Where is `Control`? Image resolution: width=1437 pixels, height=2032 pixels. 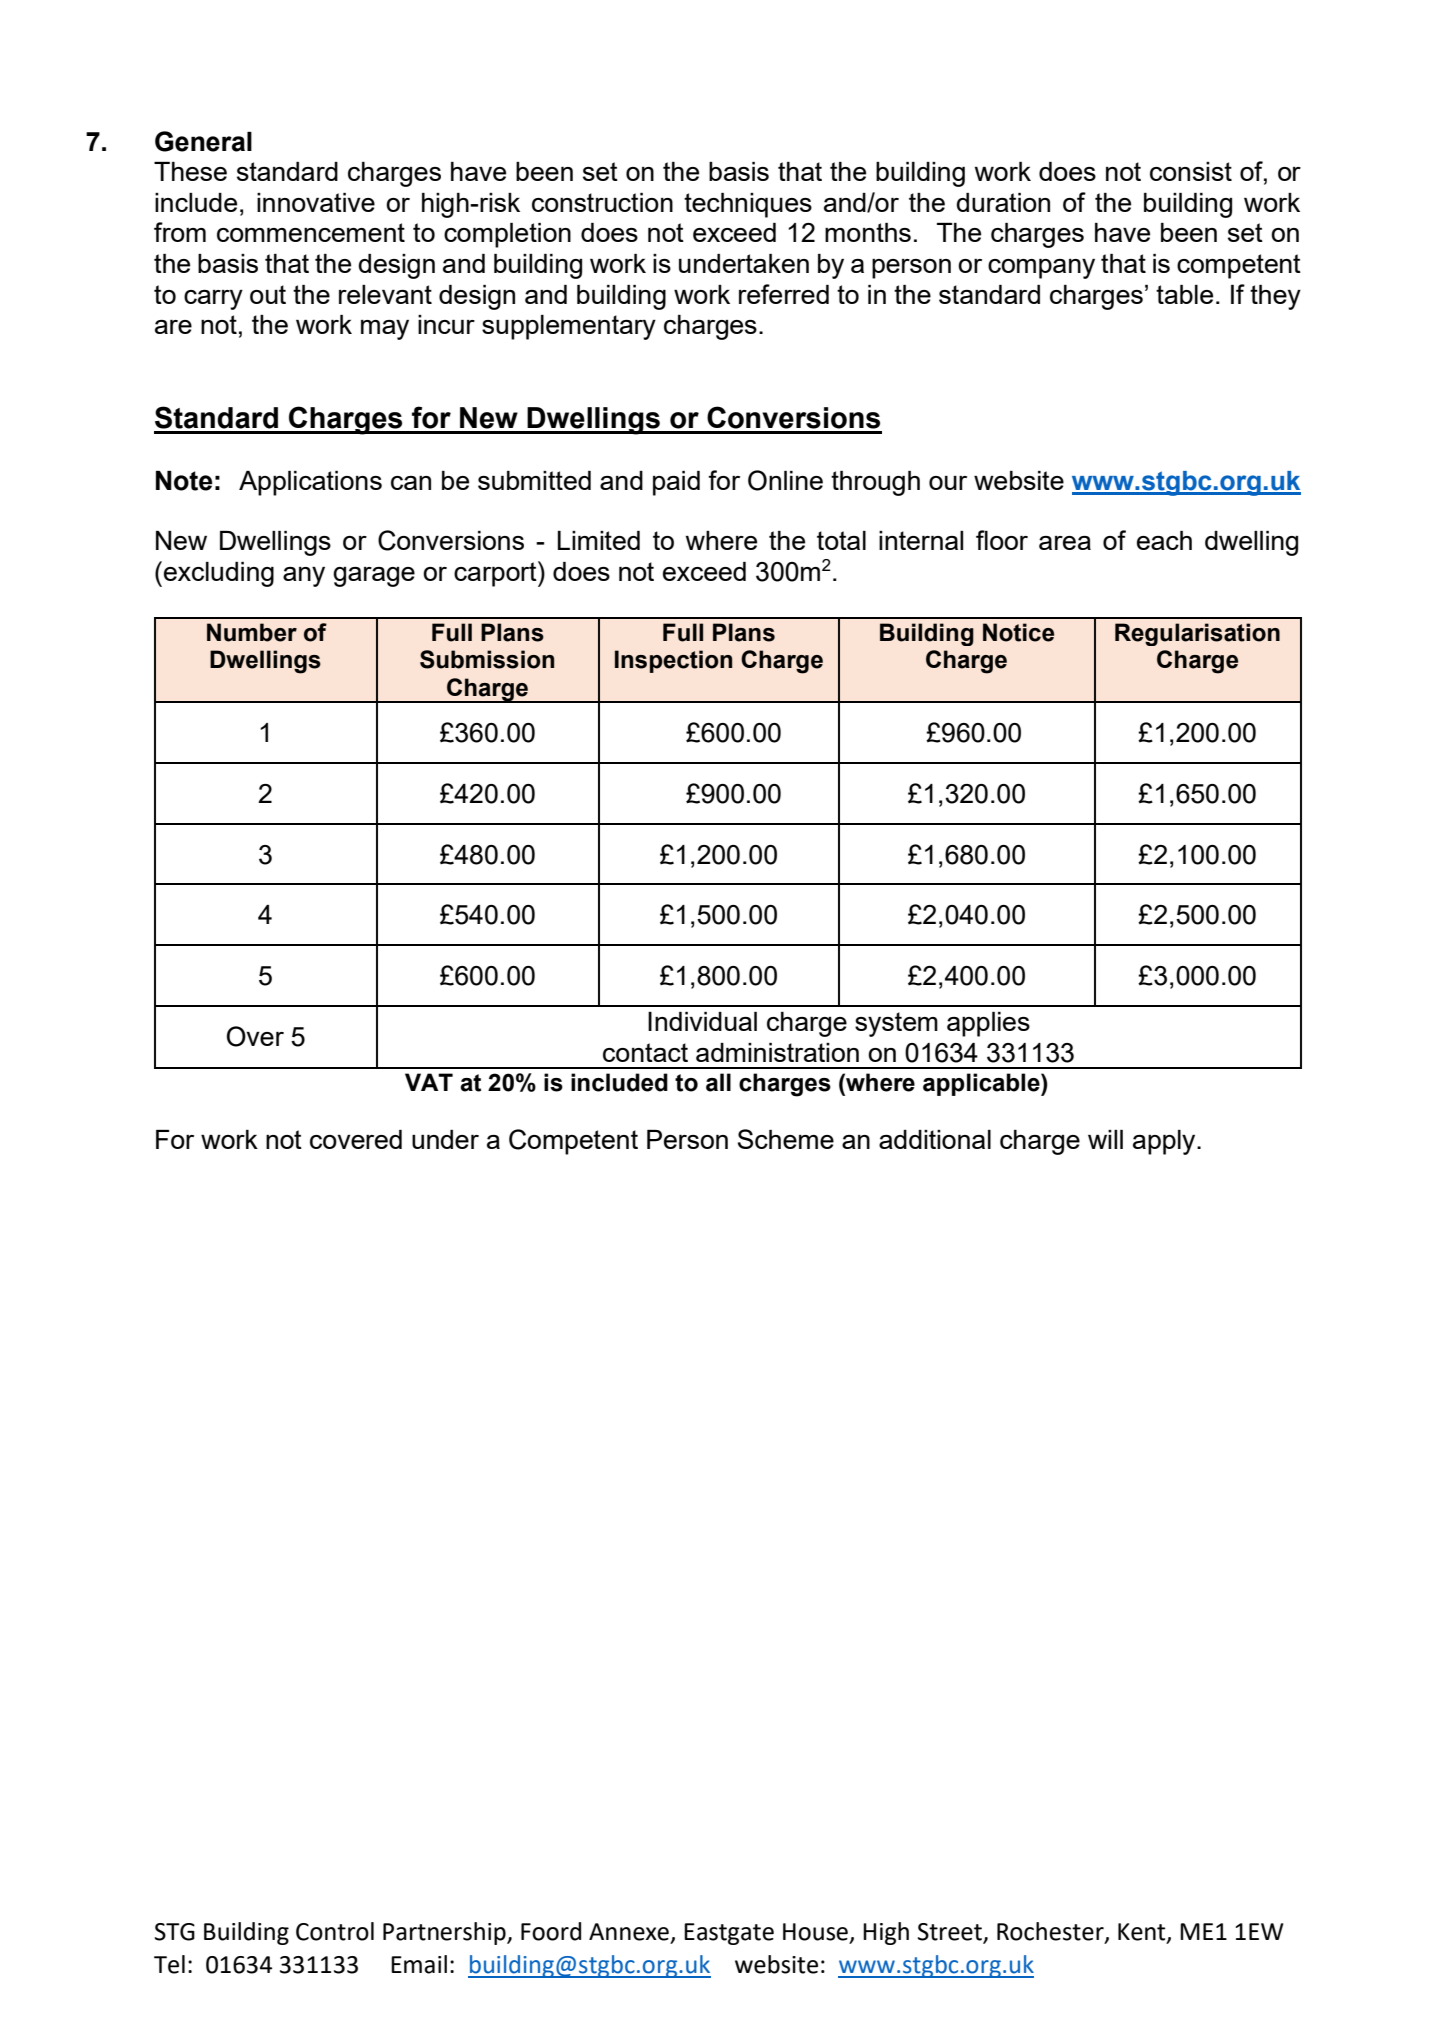 Control is located at coordinates (335, 1931).
